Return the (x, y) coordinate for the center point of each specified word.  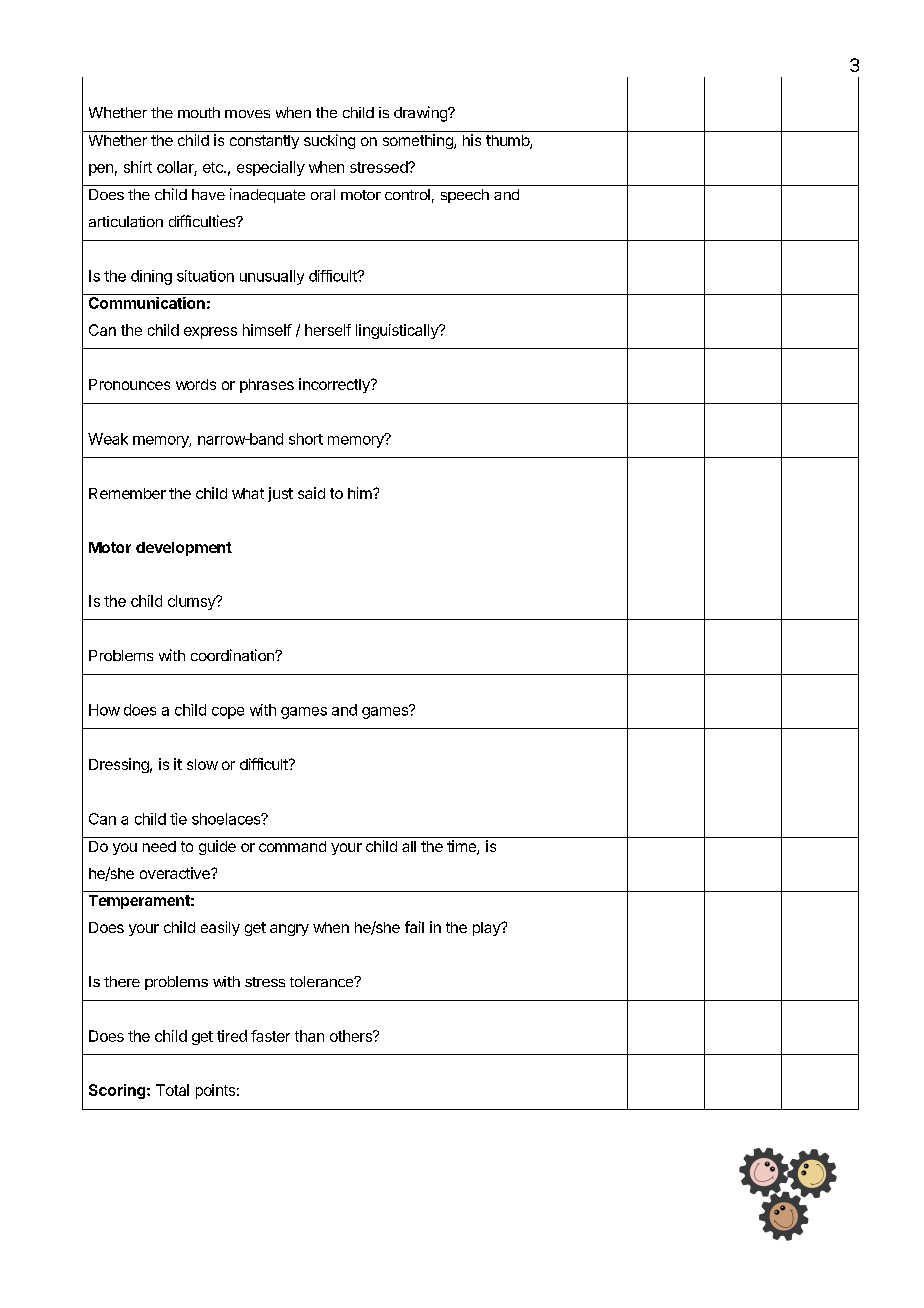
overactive (176, 873)
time (462, 847)
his (472, 140)
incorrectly (335, 385)
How (104, 710)
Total (172, 1090)
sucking (329, 141)
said (311, 493)
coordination (233, 655)
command (292, 846)
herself (328, 330)
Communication (147, 303)
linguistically (398, 331)
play (487, 929)
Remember (127, 493)
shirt (138, 167)
